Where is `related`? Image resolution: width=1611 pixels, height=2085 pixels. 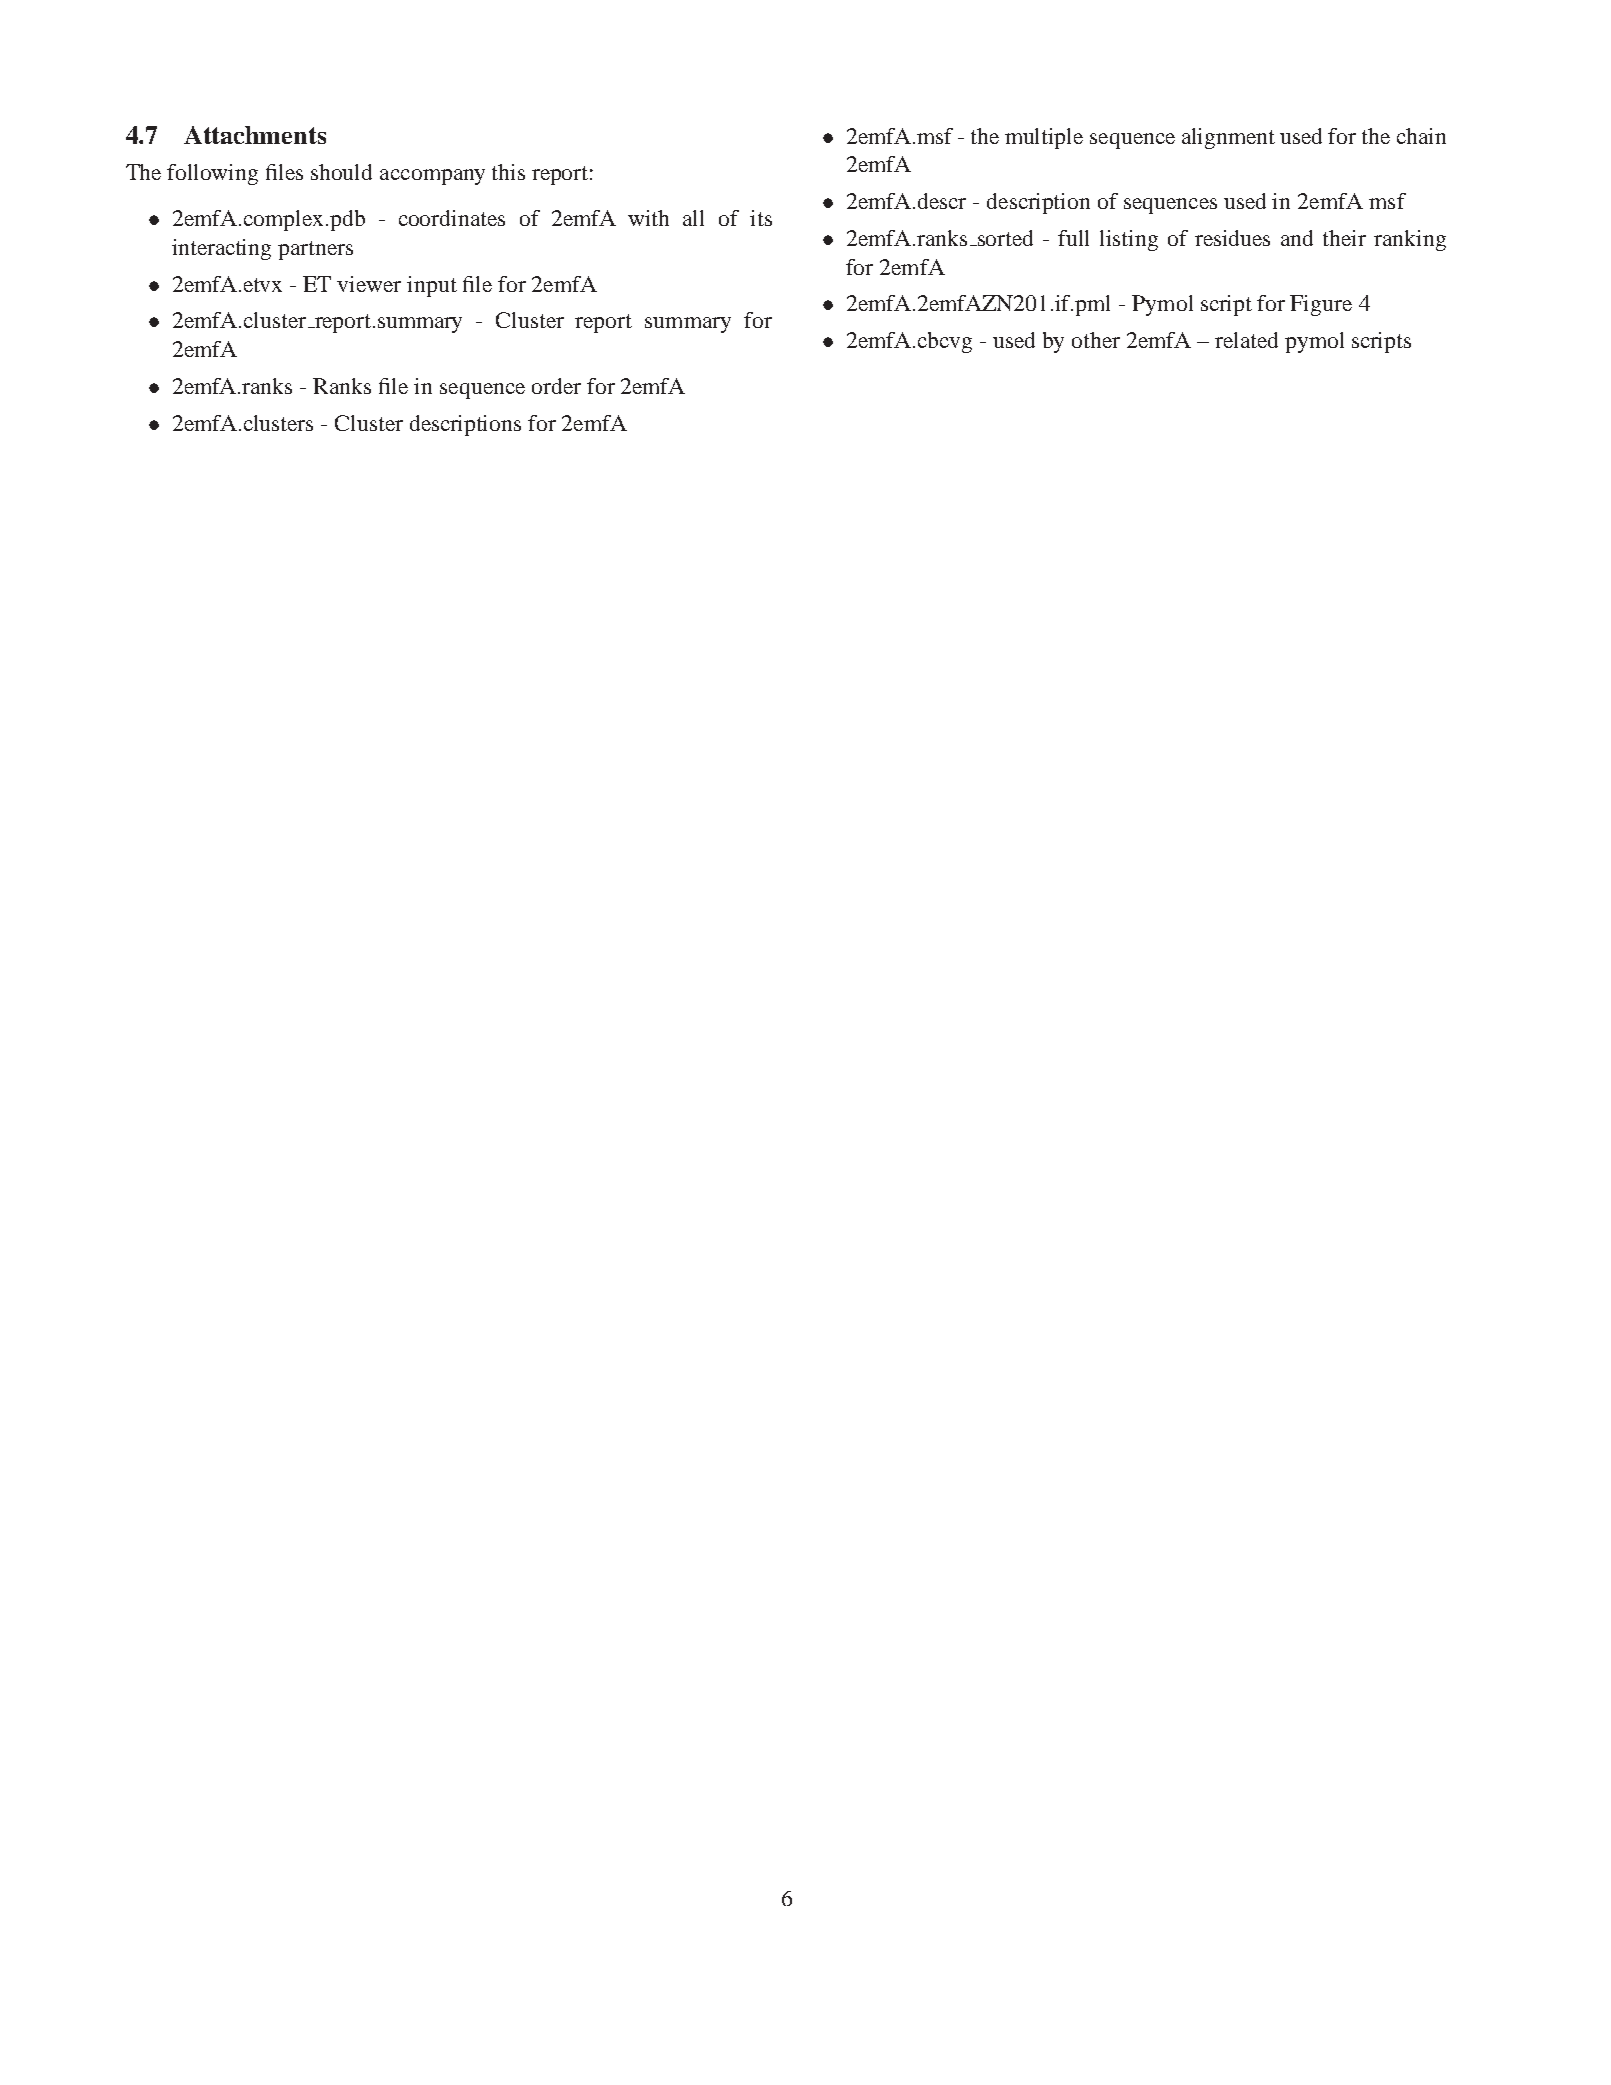 related is located at coordinates (1246, 340).
